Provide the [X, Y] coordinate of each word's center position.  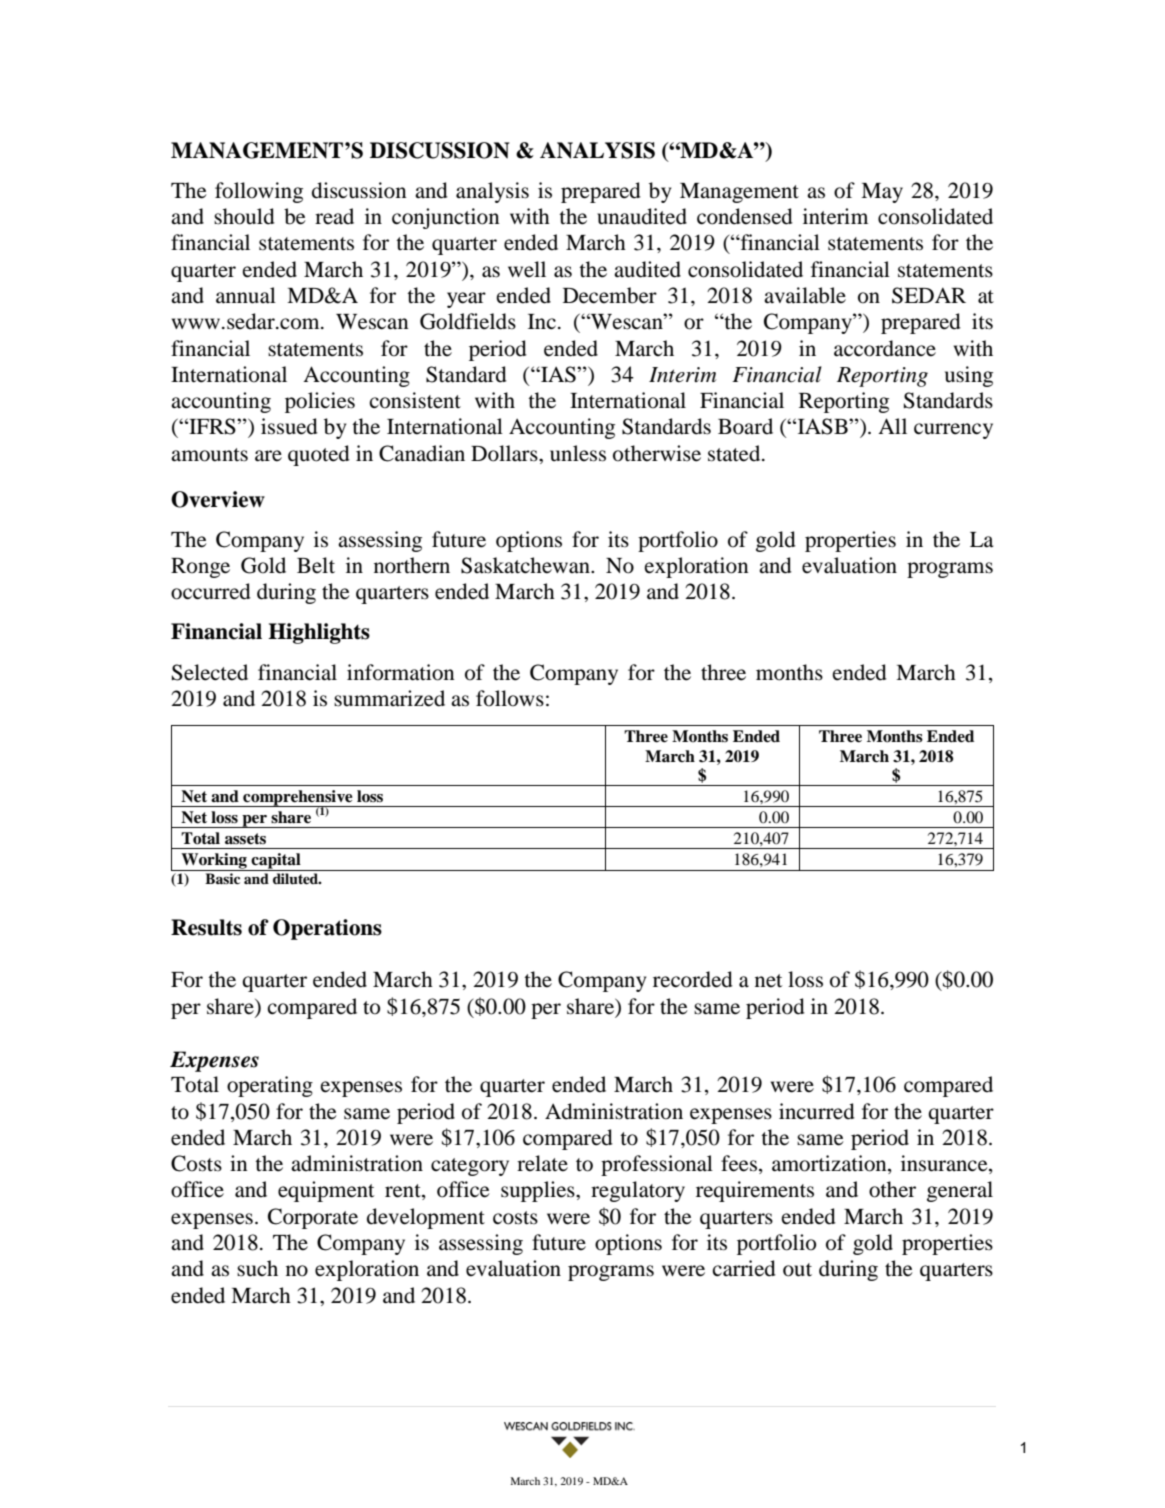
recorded [693, 979]
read [334, 216]
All [892, 426]
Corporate [313, 1218]
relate [542, 1163]
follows [510, 698]
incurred [817, 1111]
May [882, 193]
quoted [319, 455]
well [527, 269]
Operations [327, 929]
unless [578, 453]
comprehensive [298, 799]
